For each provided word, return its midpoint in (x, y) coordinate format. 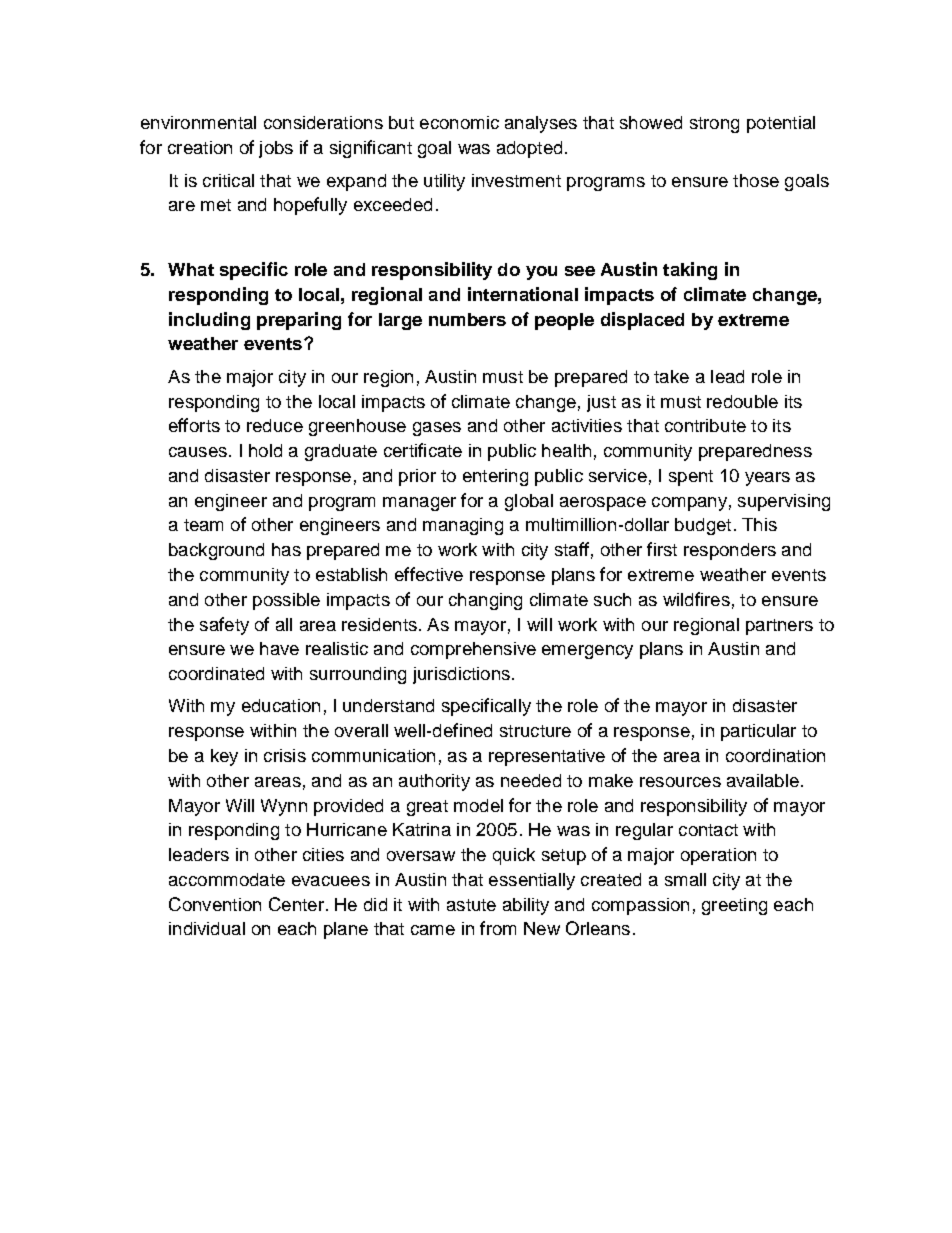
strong (714, 125)
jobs (276, 149)
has (286, 549)
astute (471, 905)
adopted (529, 149)
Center (296, 904)
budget (703, 526)
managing (463, 526)
